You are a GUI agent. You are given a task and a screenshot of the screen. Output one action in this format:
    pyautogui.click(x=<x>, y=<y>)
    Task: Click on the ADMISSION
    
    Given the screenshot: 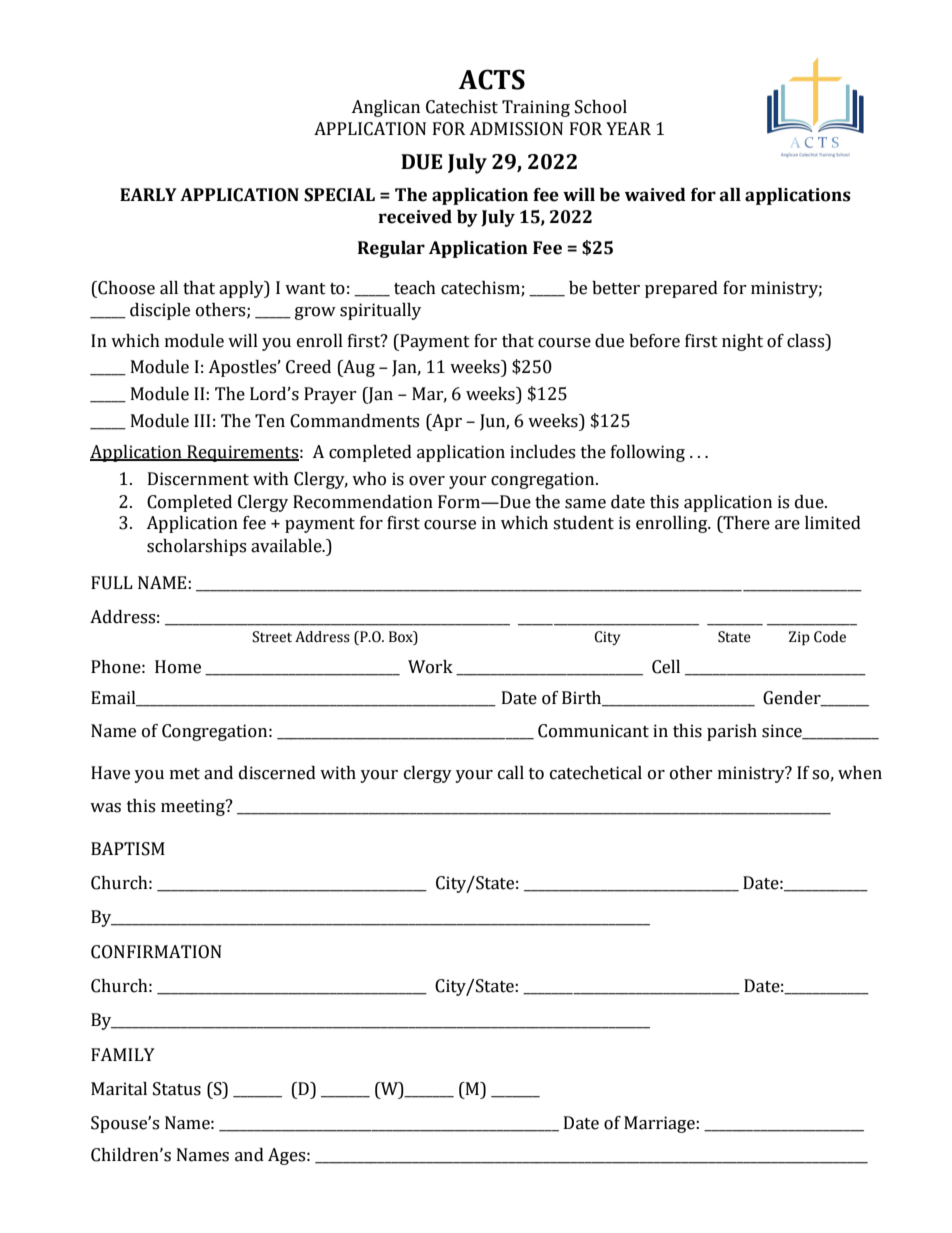 What is the action you would take?
    pyautogui.click(x=516, y=129)
